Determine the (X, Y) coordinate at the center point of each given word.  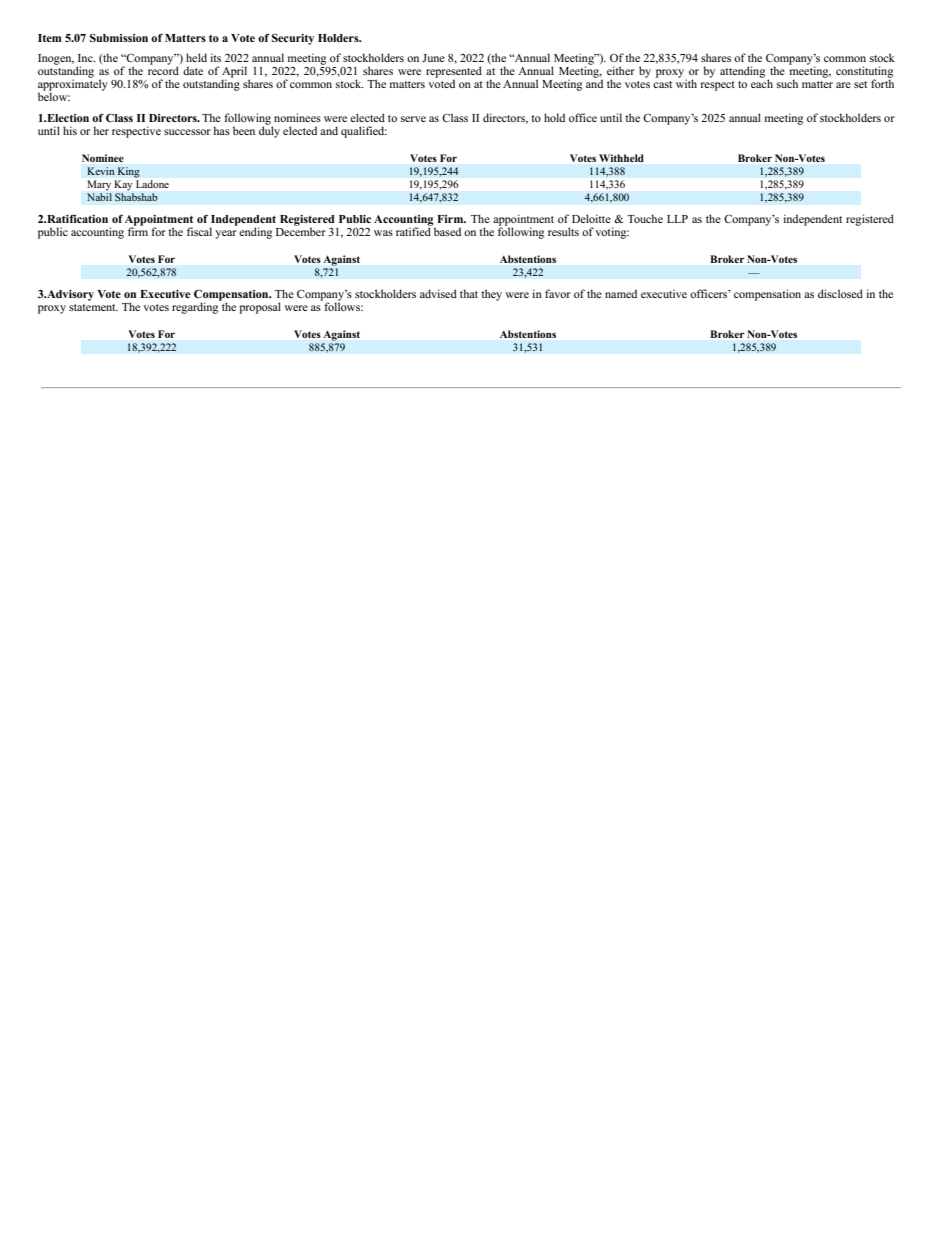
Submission (119, 37)
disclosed (840, 293)
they (491, 295)
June (433, 58)
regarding (196, 307)
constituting (864, 73)
